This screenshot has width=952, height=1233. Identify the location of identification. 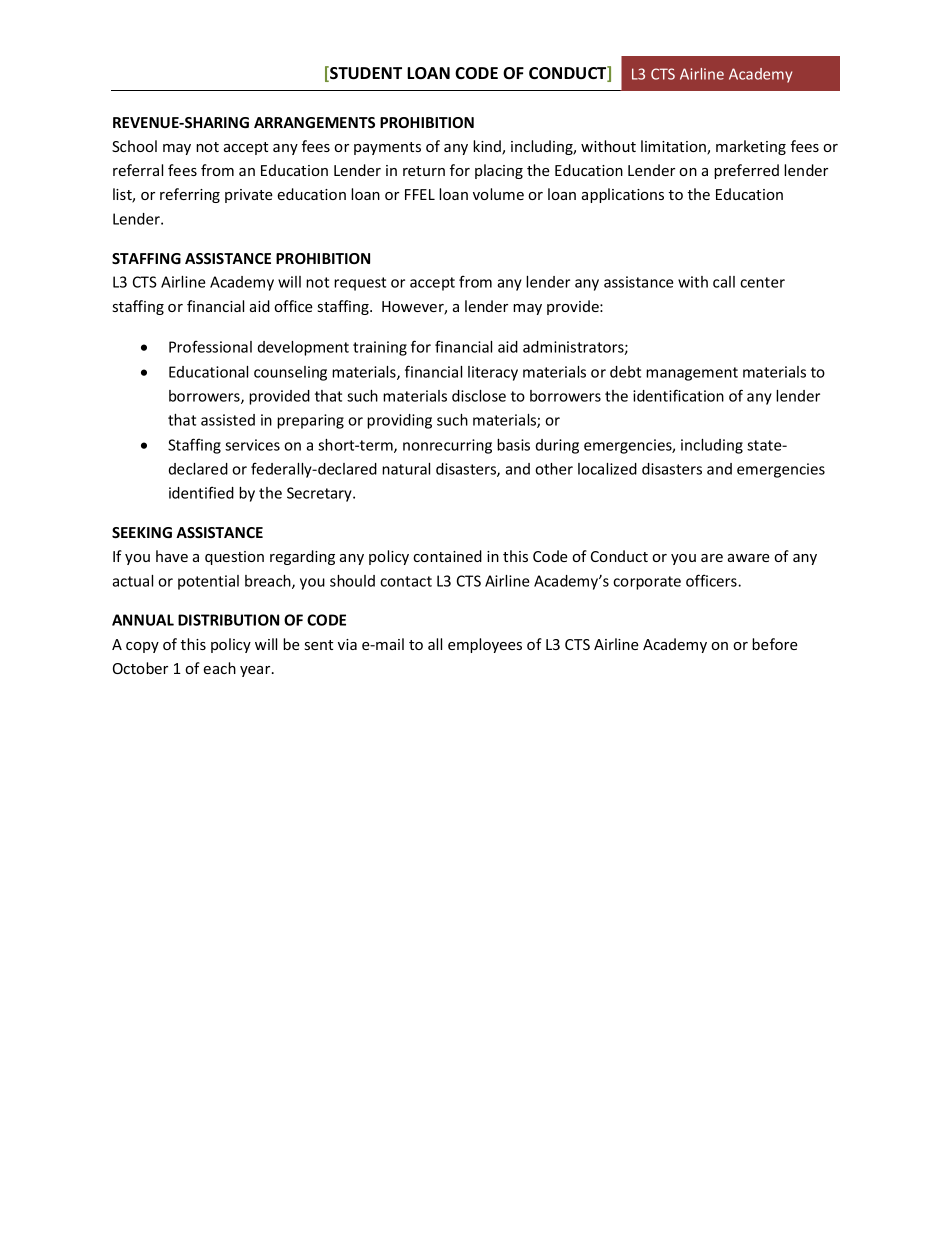
(678, 395).
